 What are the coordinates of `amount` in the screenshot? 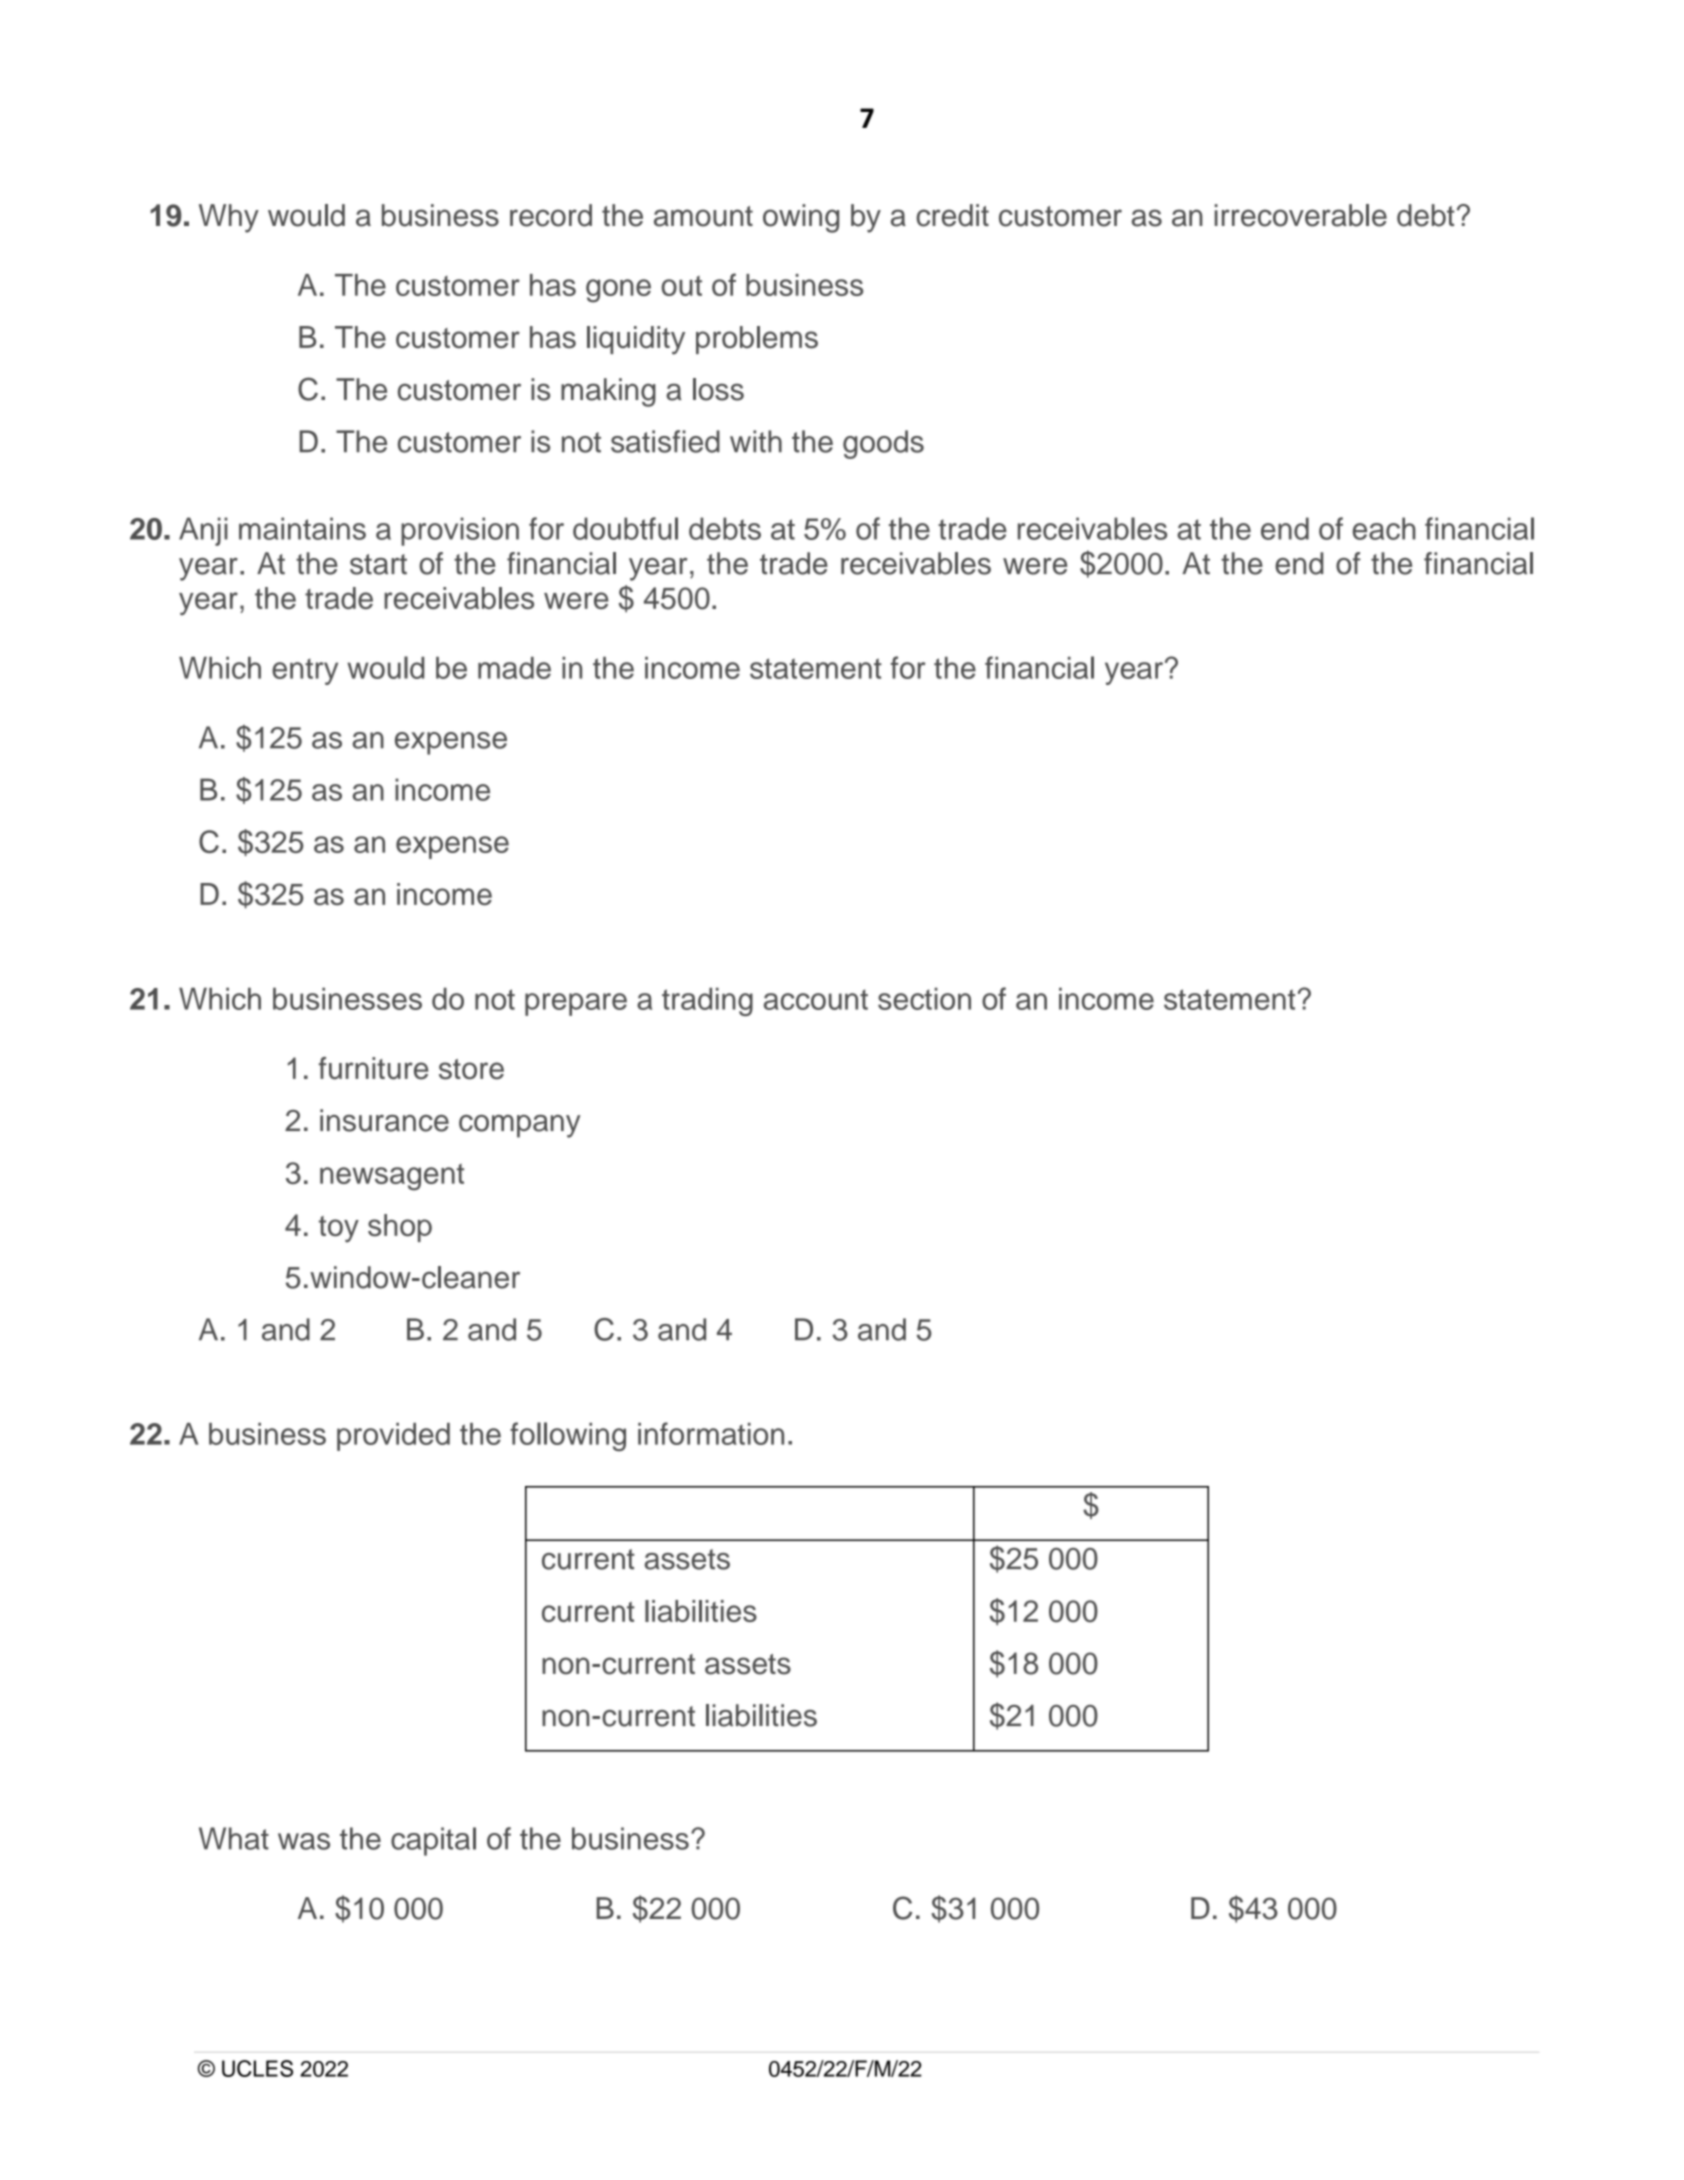 It's located at (703, 216).
